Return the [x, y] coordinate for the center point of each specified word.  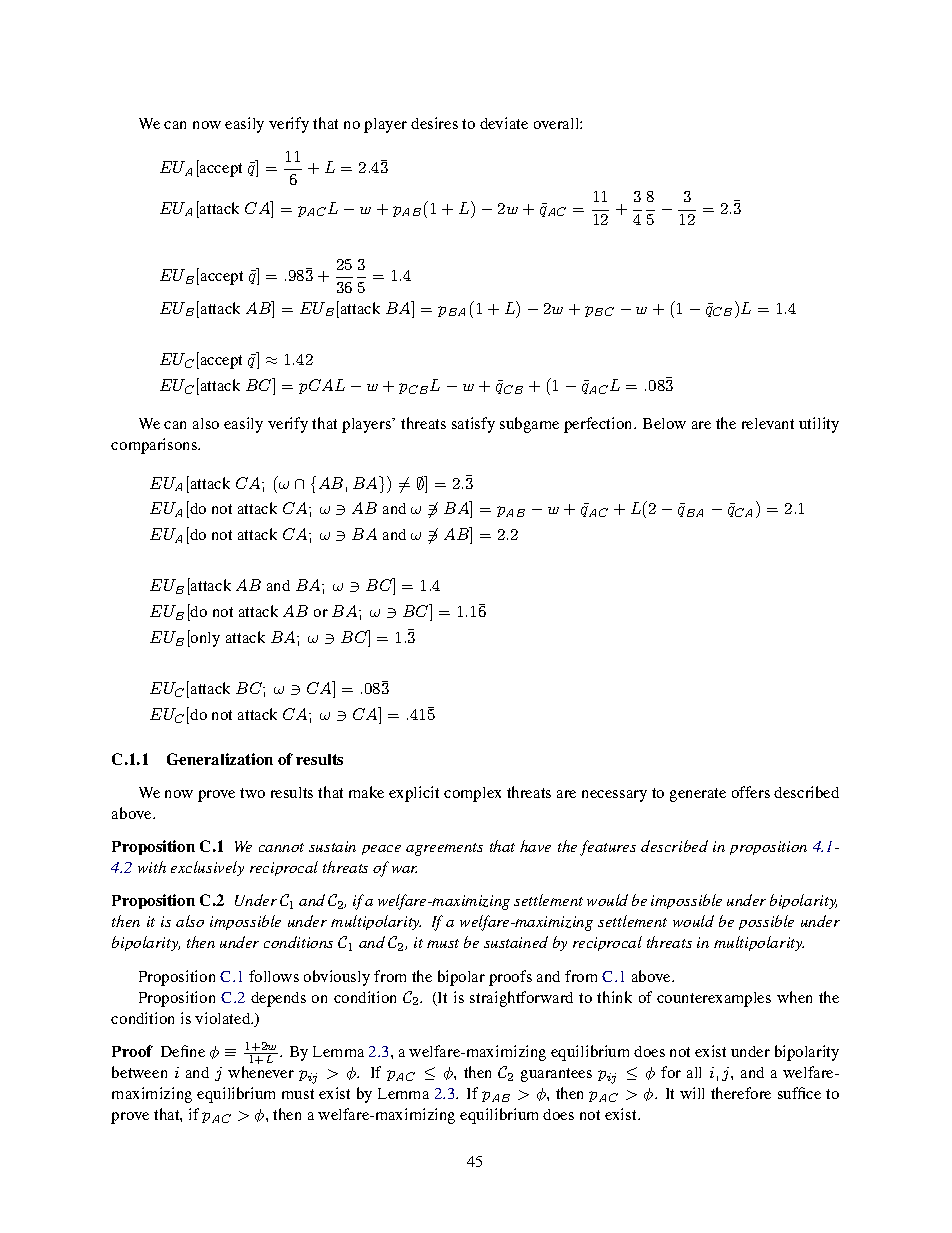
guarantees [556, 1075]
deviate [504, 123]
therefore [741, 1093]
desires [434, 123]
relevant [768, 423]
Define [183, 1051]
